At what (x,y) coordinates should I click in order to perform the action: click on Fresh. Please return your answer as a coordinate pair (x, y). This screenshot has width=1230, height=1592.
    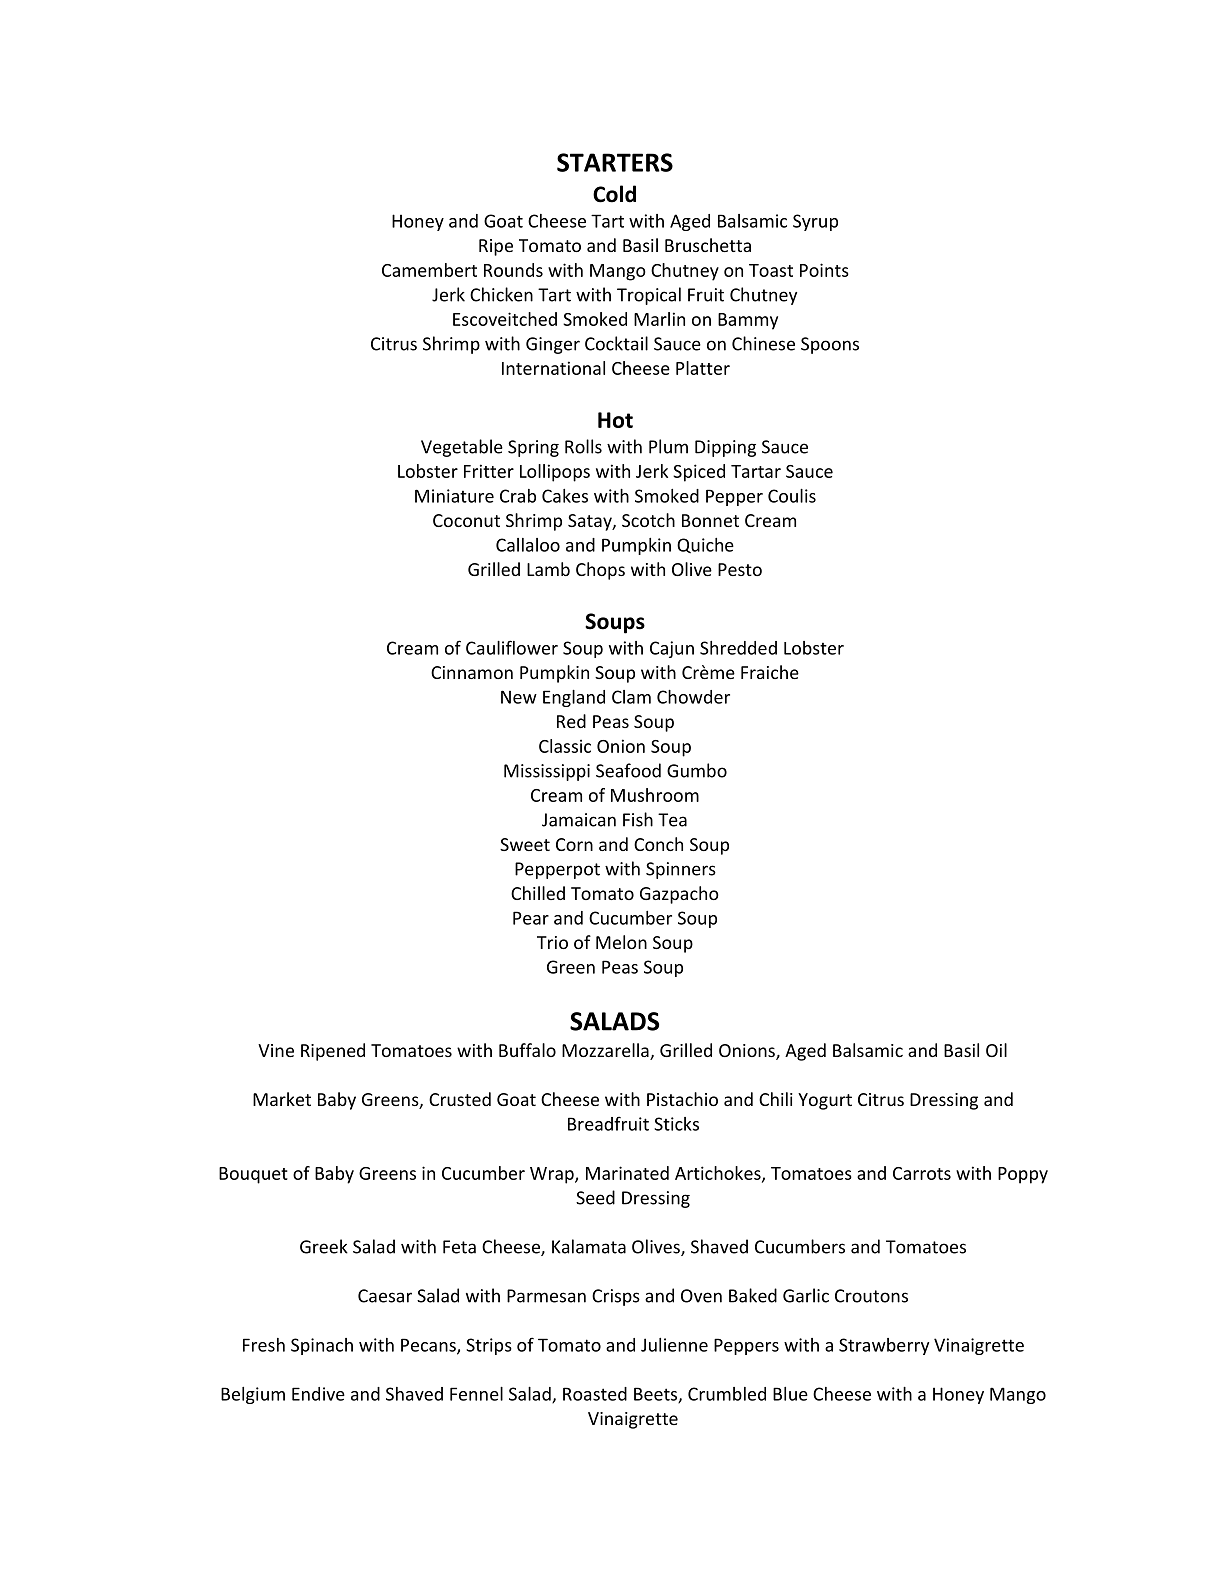
    Looking at the image, I should click on (264, 1345).
